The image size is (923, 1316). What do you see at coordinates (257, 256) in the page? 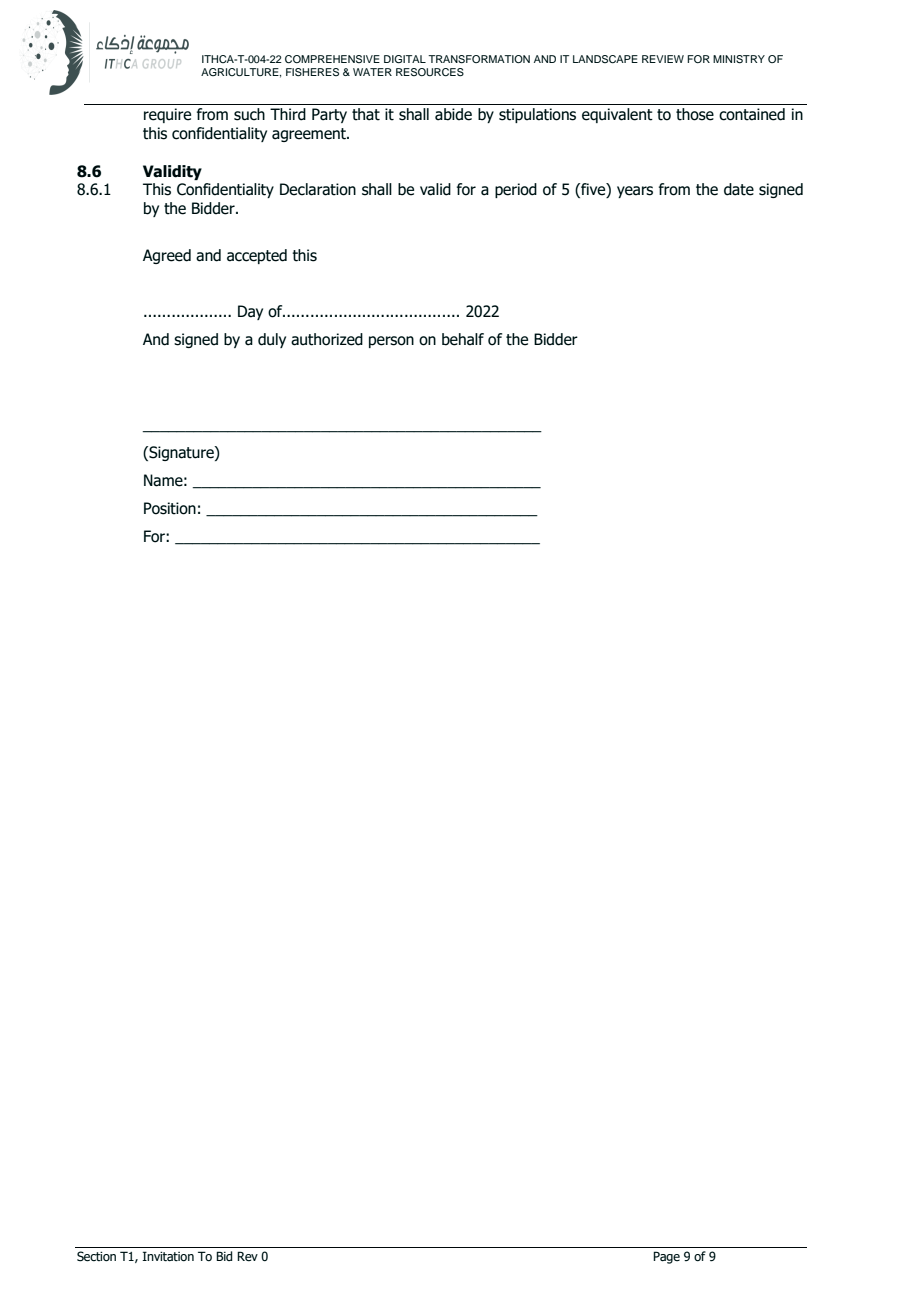
I see `accepted` at bounding box center [257, 256].
